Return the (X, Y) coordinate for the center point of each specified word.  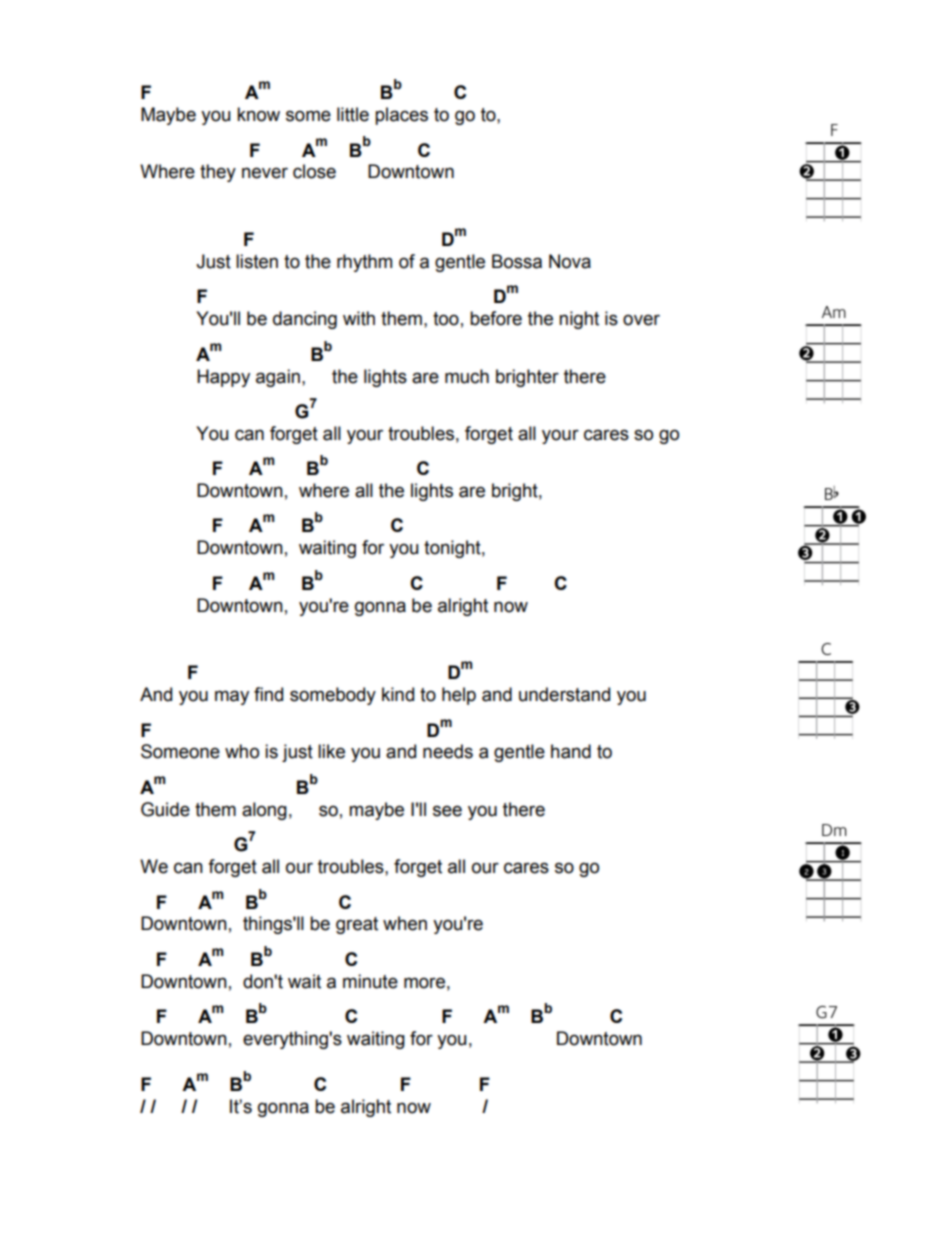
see (447, 811)
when (405, 923)
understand (564, 694)
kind (398, 694)
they (218, 173)
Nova (570, 261)
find (268, 694)
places (401, 116)
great (357, 925)
